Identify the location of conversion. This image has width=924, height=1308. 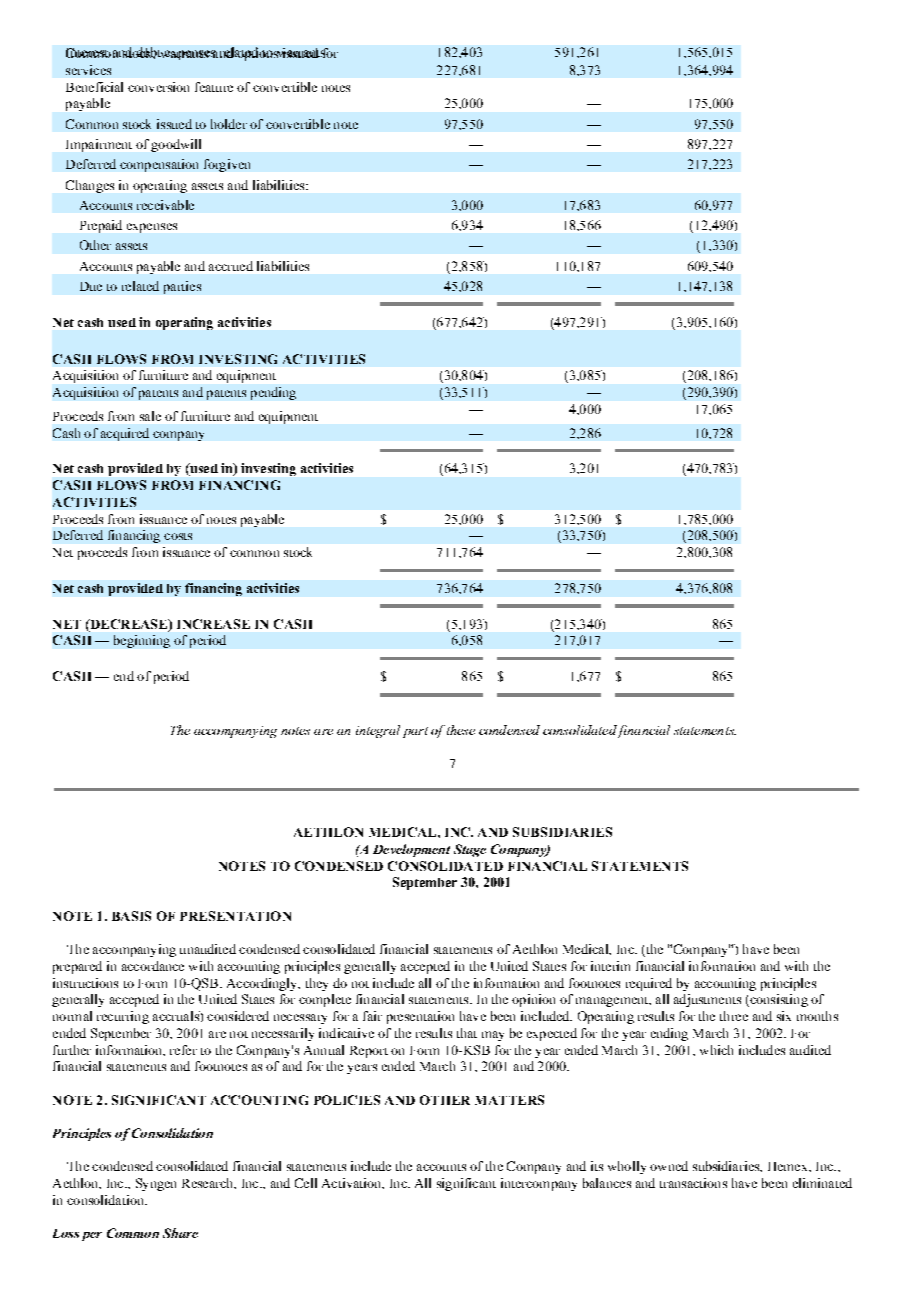
(158, 87).
